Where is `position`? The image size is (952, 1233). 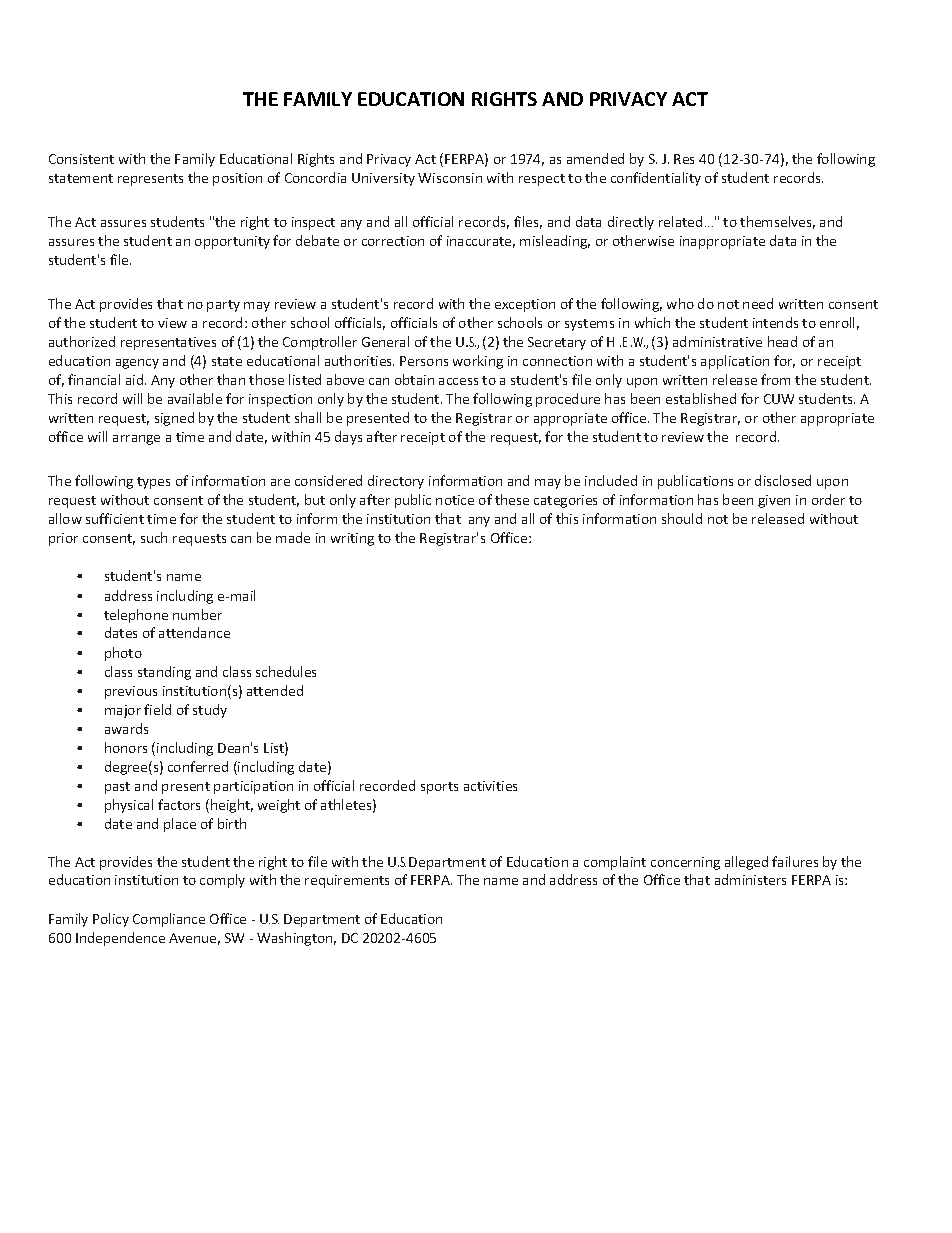
position is located at coordinates (237, 179).
